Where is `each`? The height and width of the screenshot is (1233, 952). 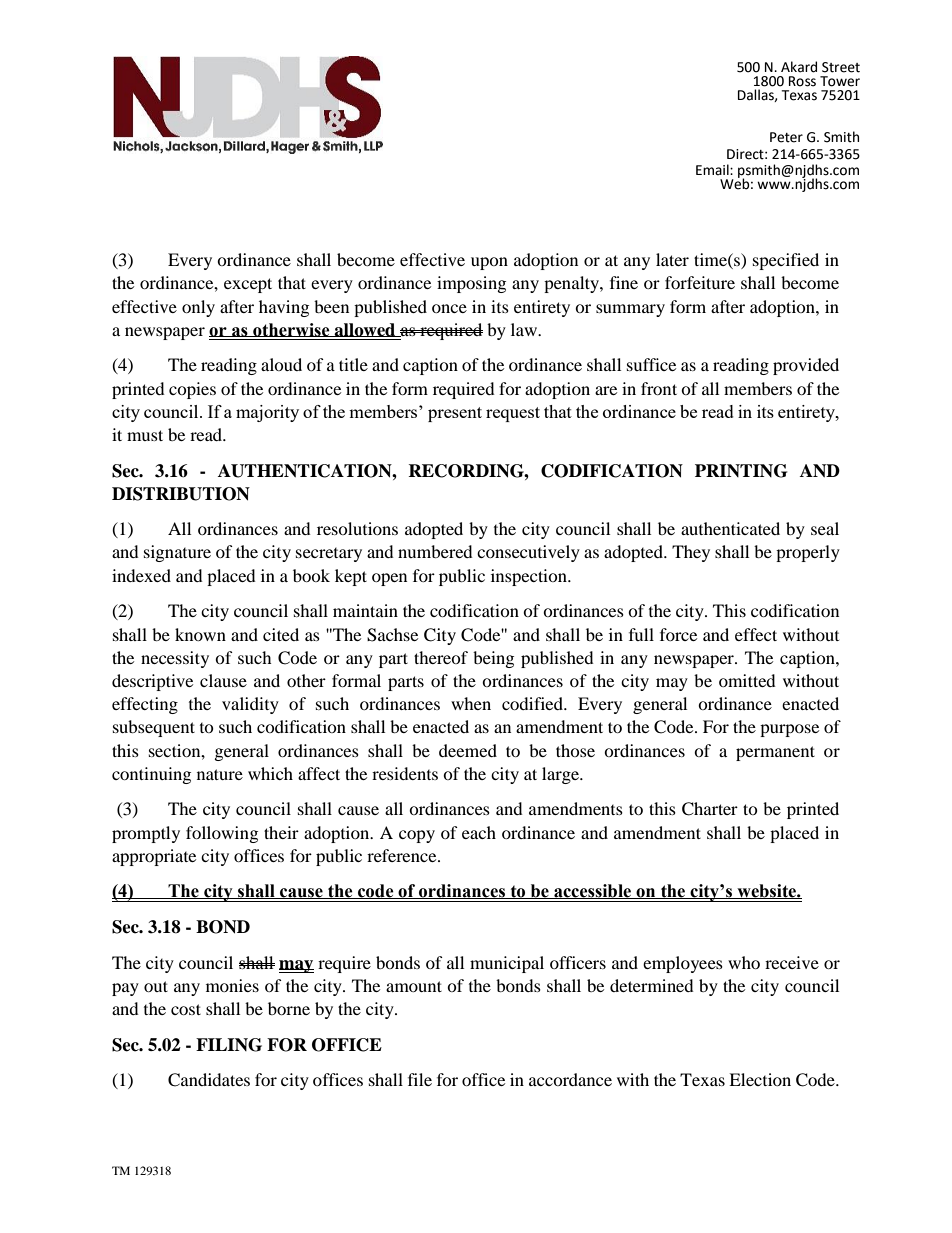
each is located at coordinates (479, 832).
